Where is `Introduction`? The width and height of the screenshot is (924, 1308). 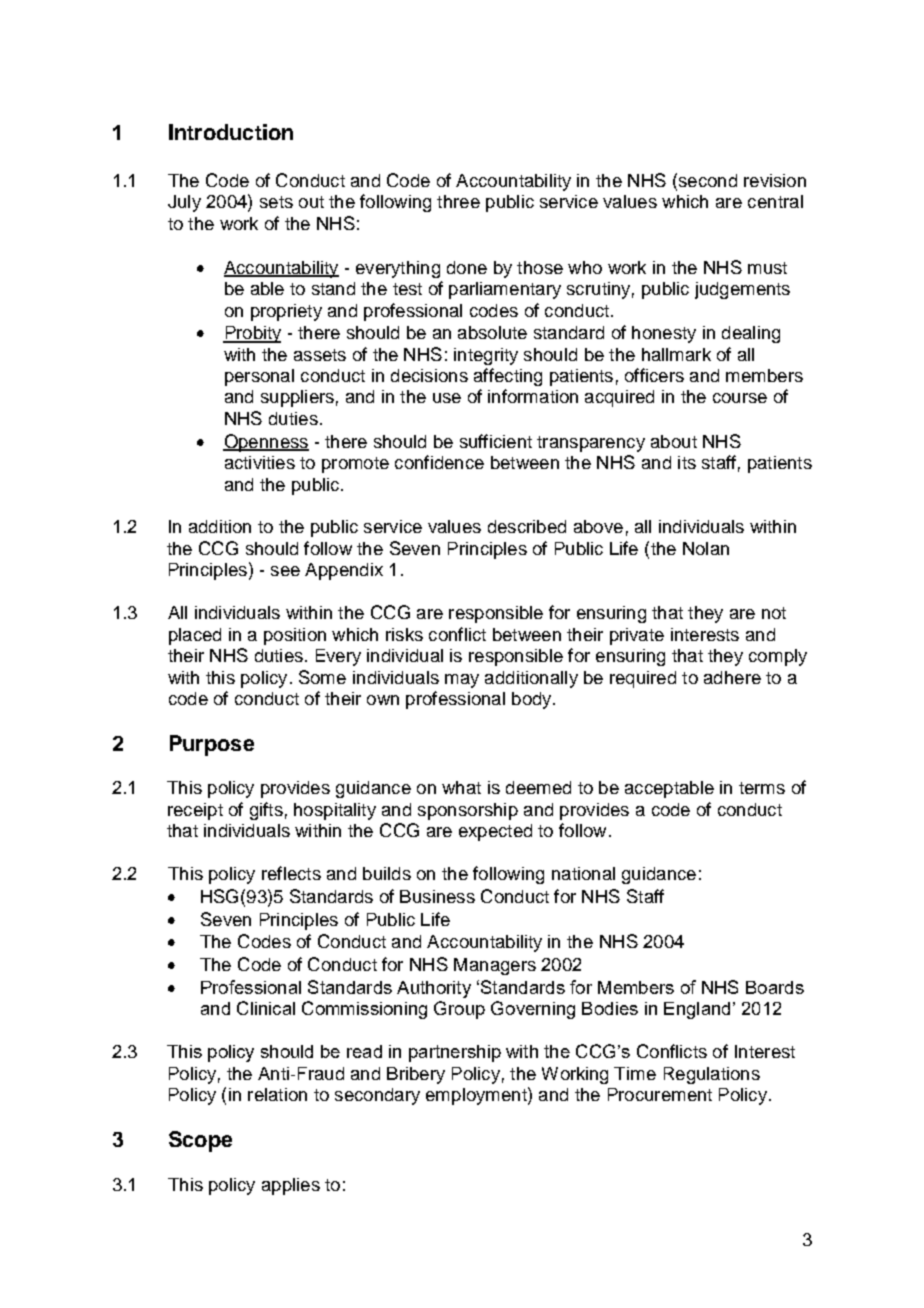 Introduction is located at coordinates (231, 132).
